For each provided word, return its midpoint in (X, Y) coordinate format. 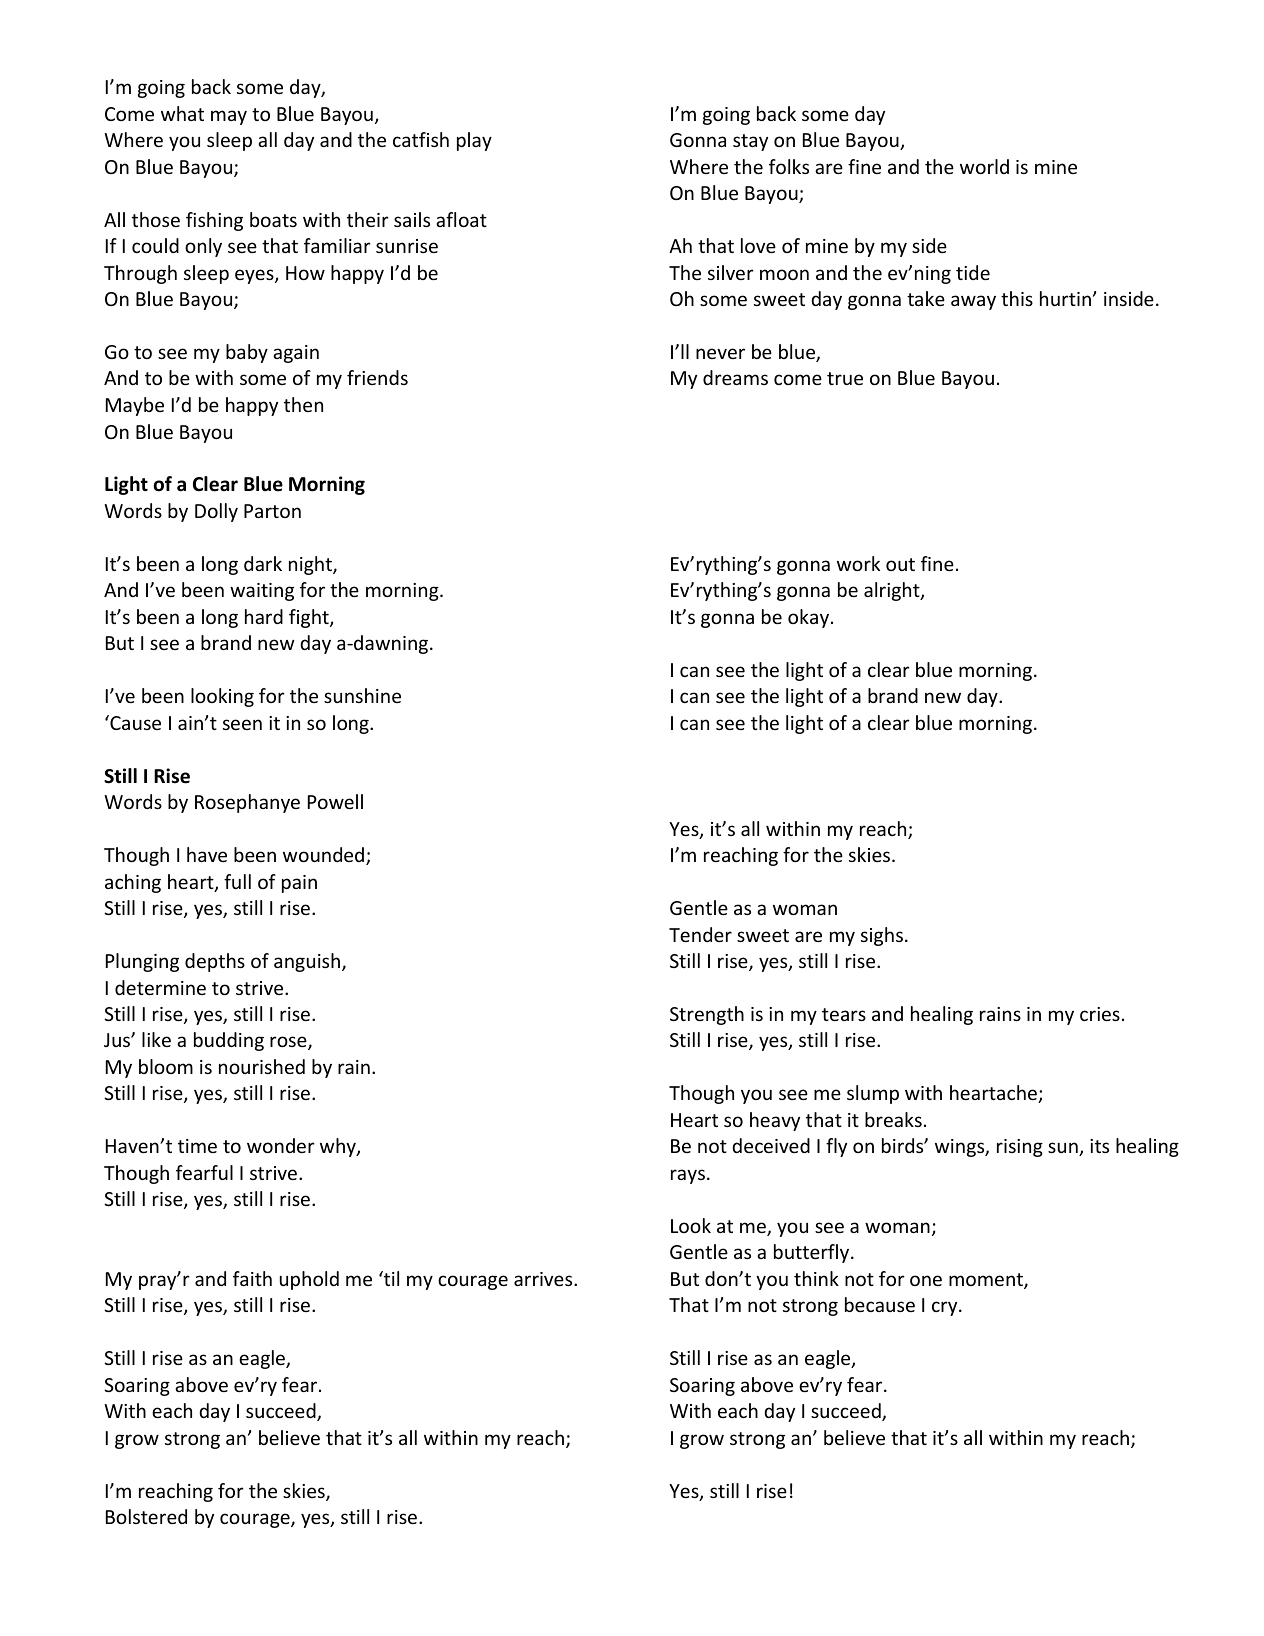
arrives (544, 1279)
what (182, 113)
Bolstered (146, 1516)
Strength (707, 1015)
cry (946, 1308)
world (984, 166)
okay (808, 618)
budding (229, 1041)
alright (893, 591)
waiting (262, 592)
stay (750, 142)
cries (1100, 1014)
